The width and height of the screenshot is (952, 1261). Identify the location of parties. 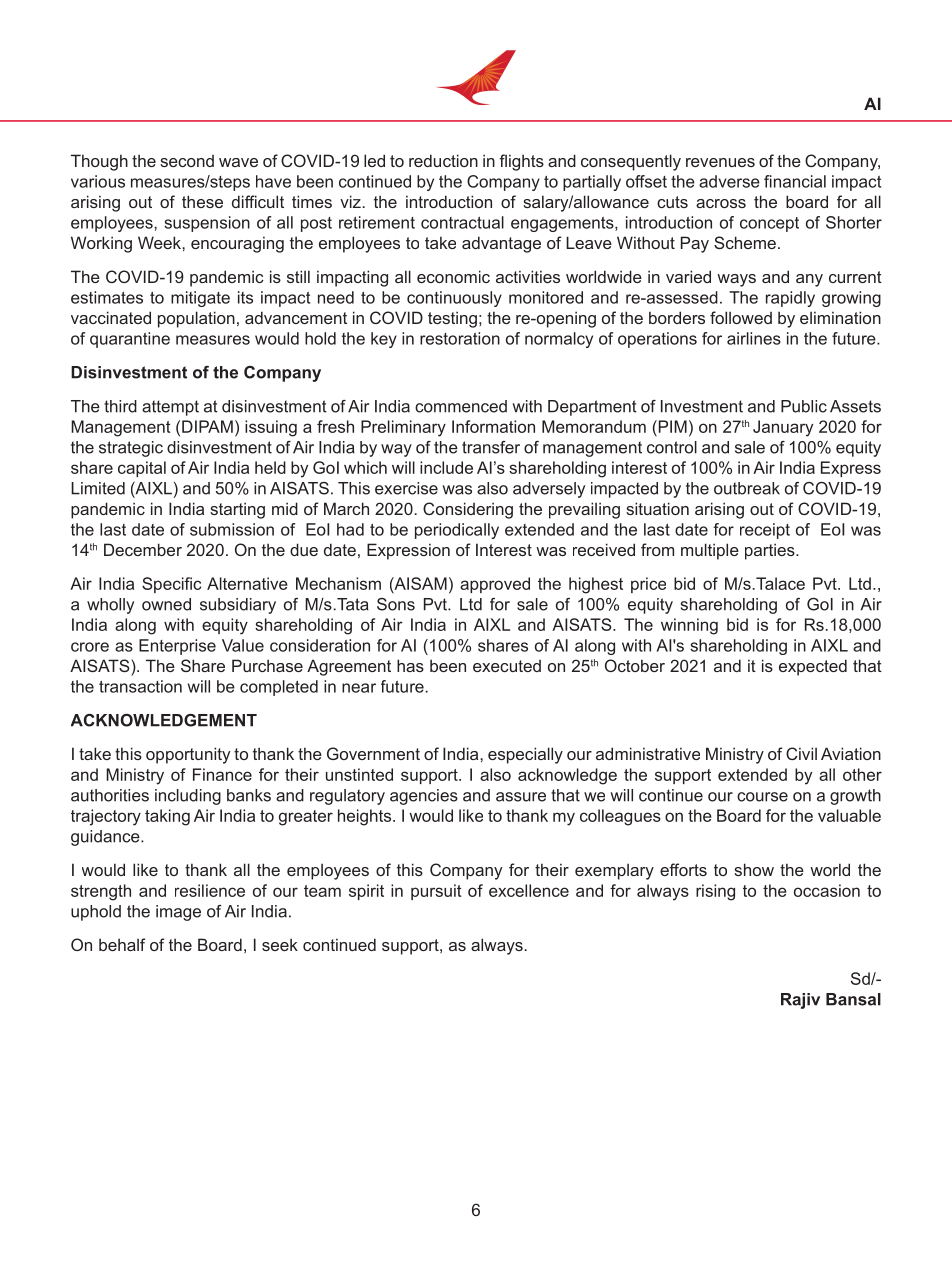
(771, 551).
